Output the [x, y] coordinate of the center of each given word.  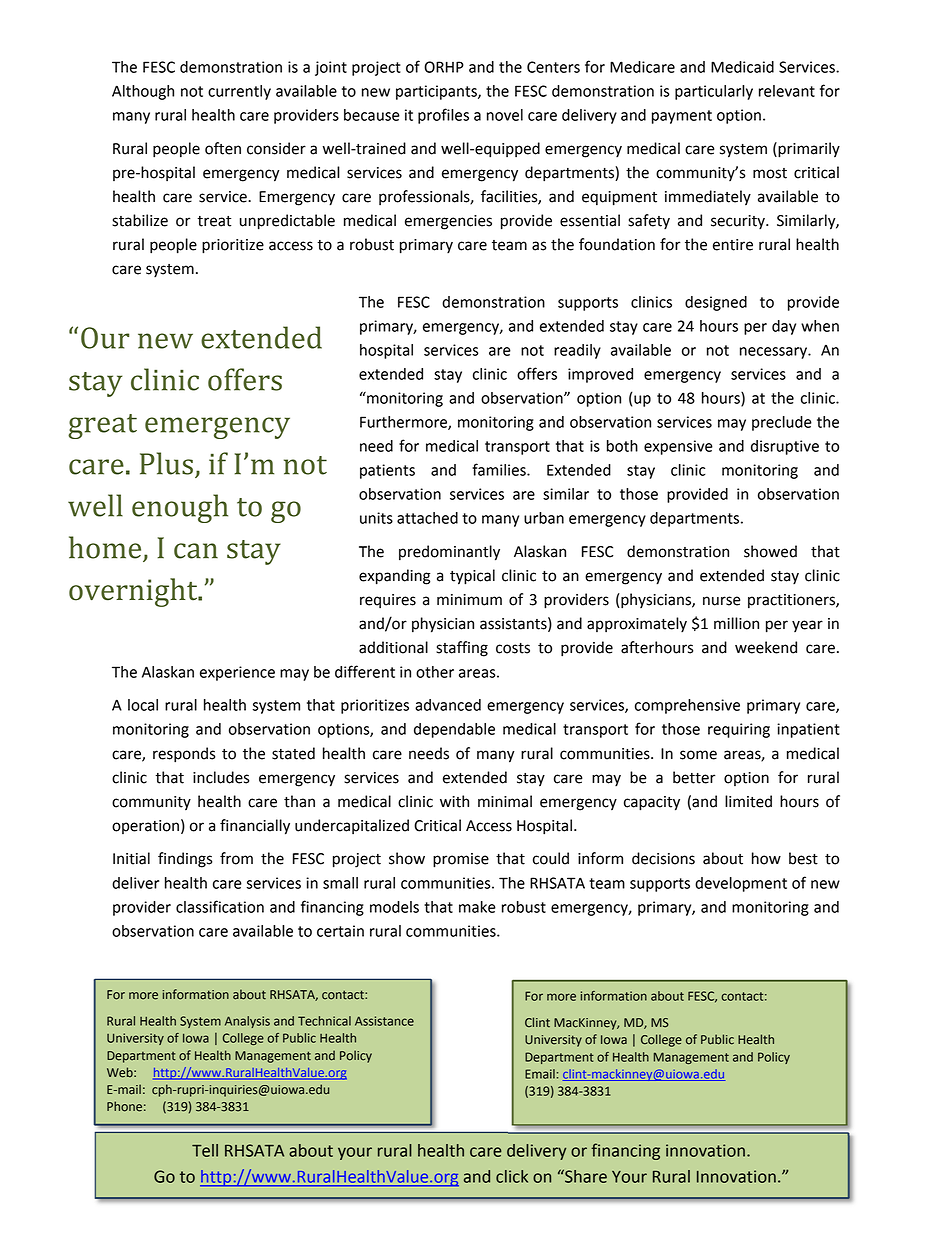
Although [143, 92]
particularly [714, 92]
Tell [205, 1150]
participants [437, 92]
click [512, 1176]
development [741, 884]
